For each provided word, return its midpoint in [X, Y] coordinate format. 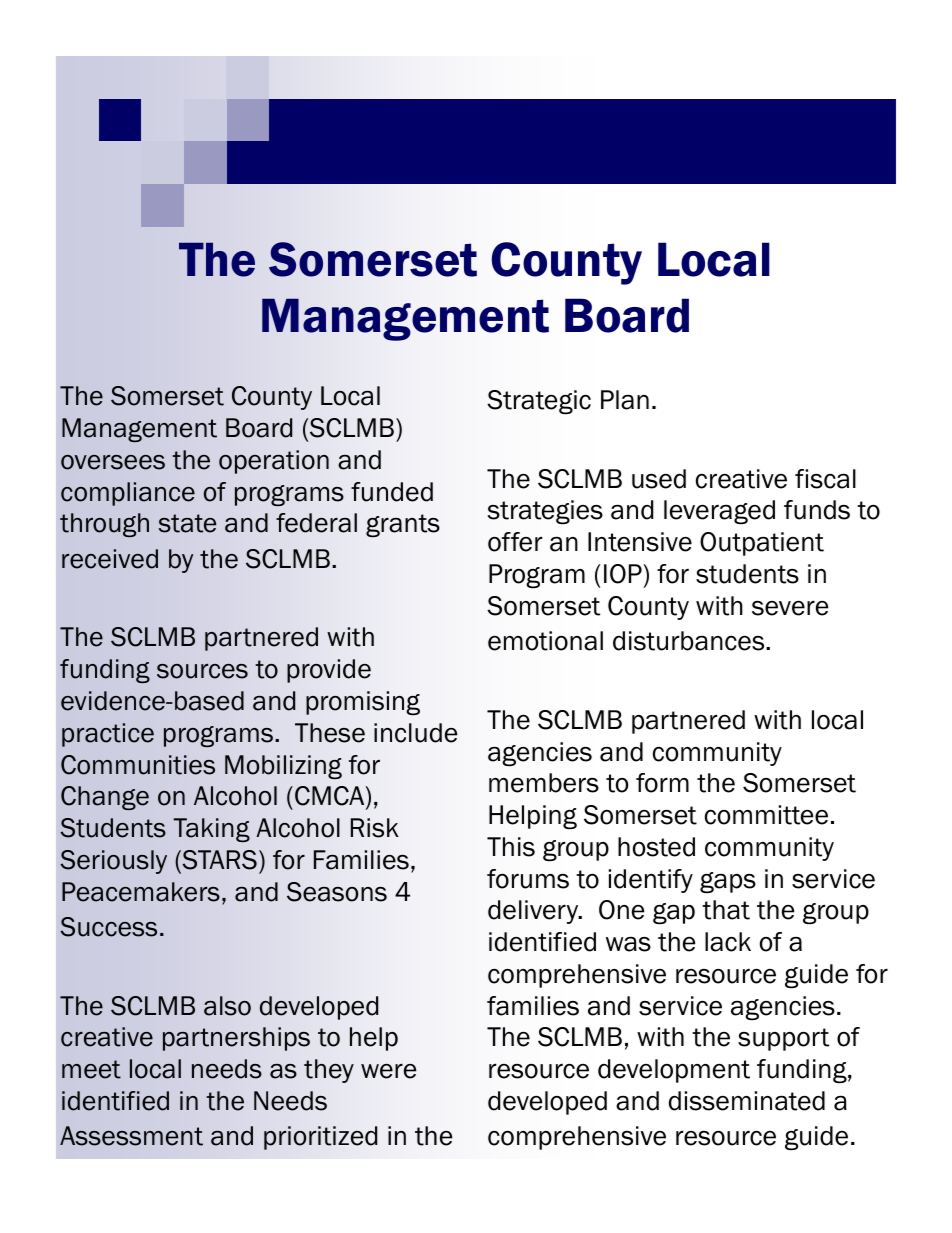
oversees [113, 462]
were [388, 1071]
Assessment [131, 1136]
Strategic [539, 402]
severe [790, 608]
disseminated [747, 1101]
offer [515, 542]
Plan [625, 400]
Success [108, 927]
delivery [534, 912]
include [415, 733]
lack [728, 942]
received [110, 559]
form [662, 783]
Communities [138, 765]
